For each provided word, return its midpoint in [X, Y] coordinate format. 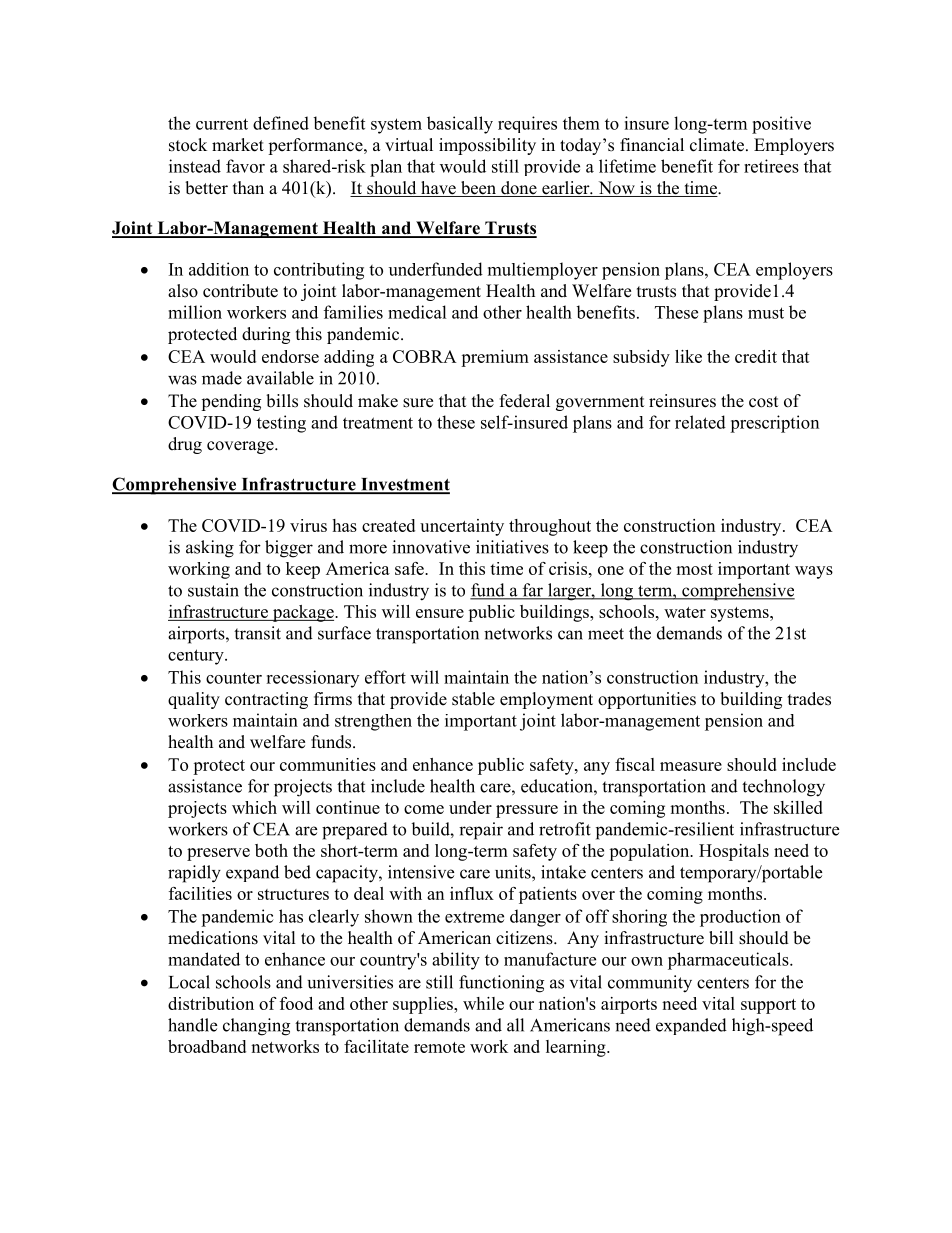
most [694, 569]
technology [783, 788]
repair [481, 831]
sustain [213, 590]
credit [756, 356]
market [238, 145]
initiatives [512, 547]
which [254, 807]
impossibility [487, 146]
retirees [771, 166]
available [280, 378]
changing [256, 1027]
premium [495, 358]
